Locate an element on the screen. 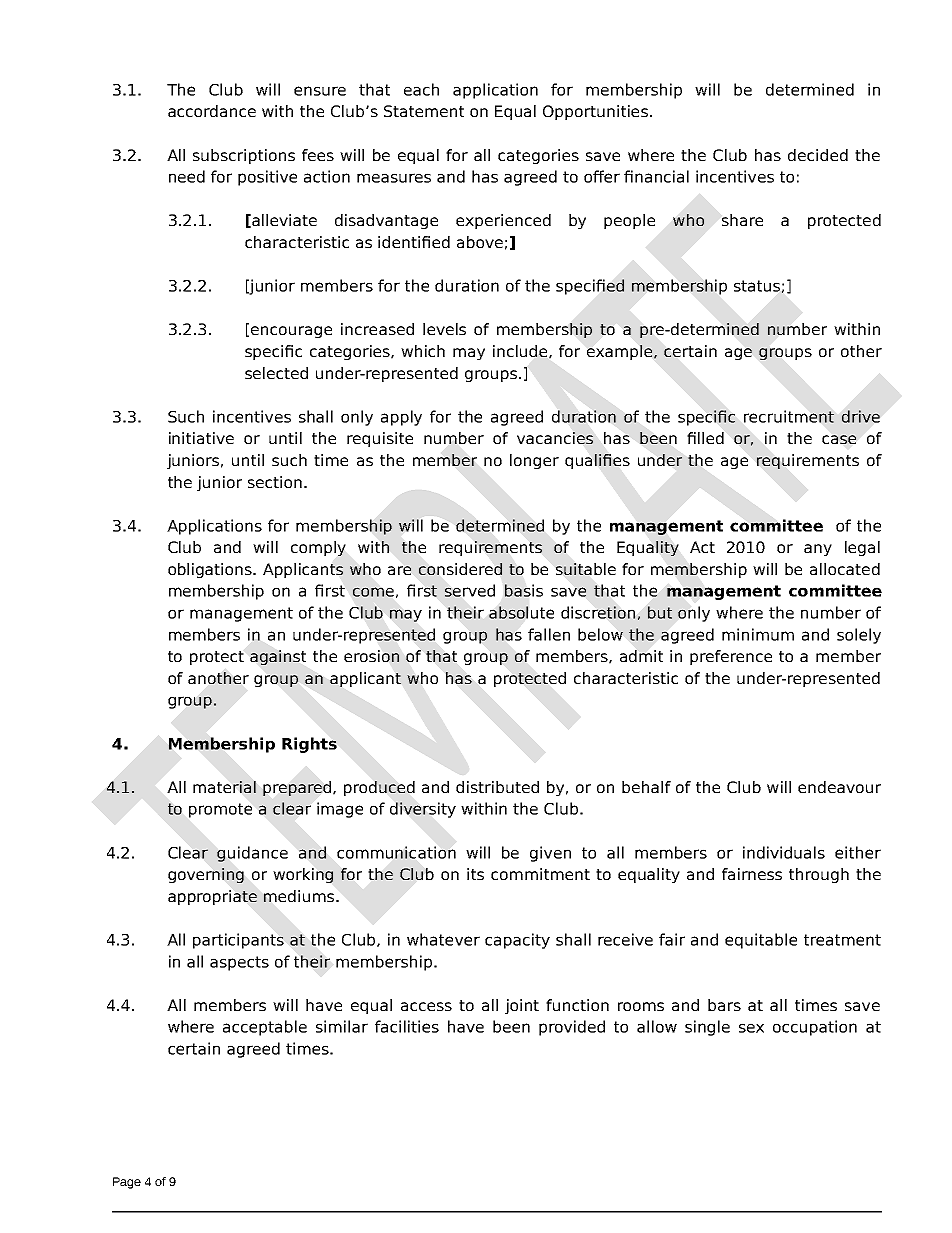  provided is located at coordinates (572, 1028).
